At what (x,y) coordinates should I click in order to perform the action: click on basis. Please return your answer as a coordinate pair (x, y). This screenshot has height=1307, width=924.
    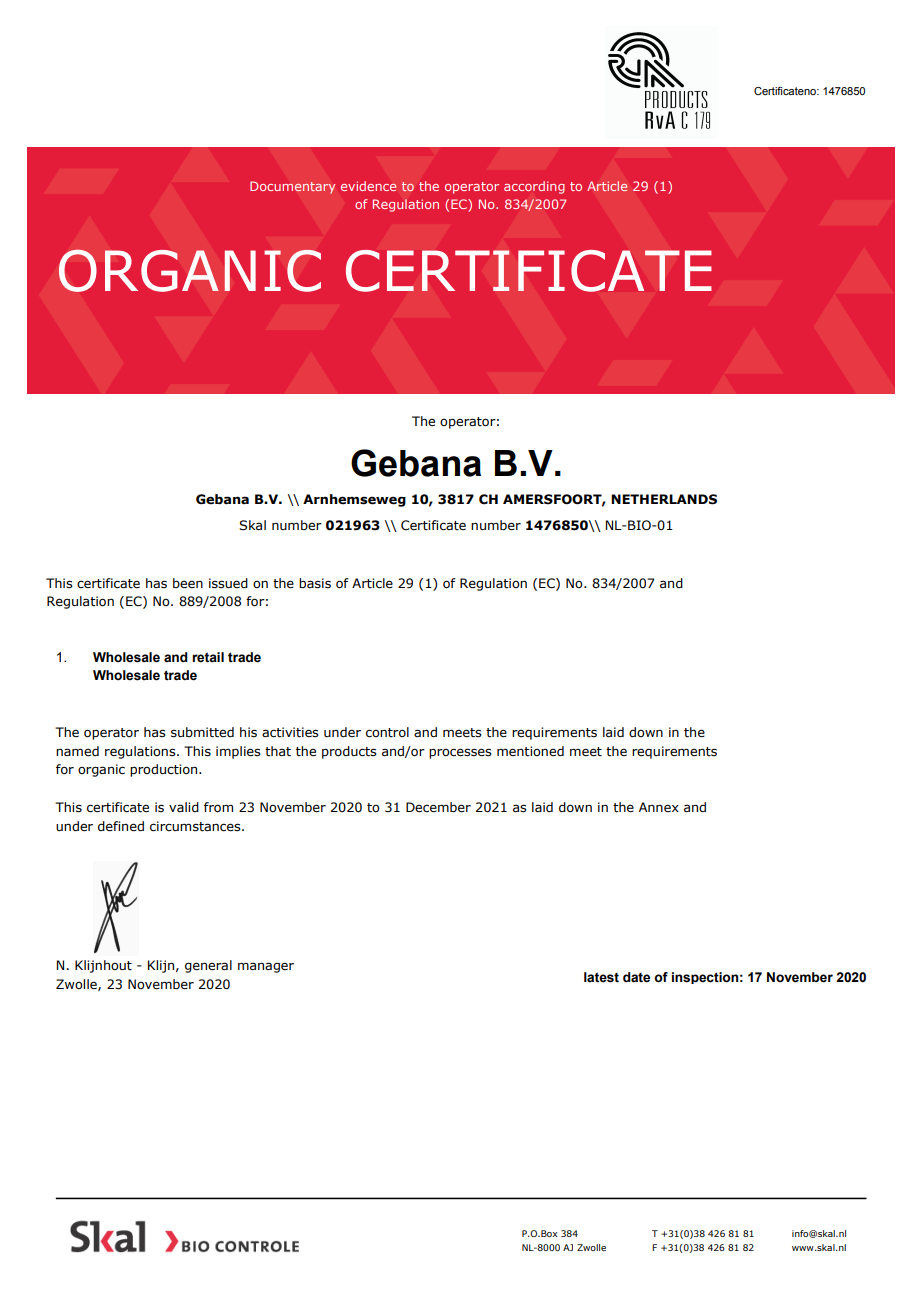
    Looking at the image, I should click on (315, 583).
